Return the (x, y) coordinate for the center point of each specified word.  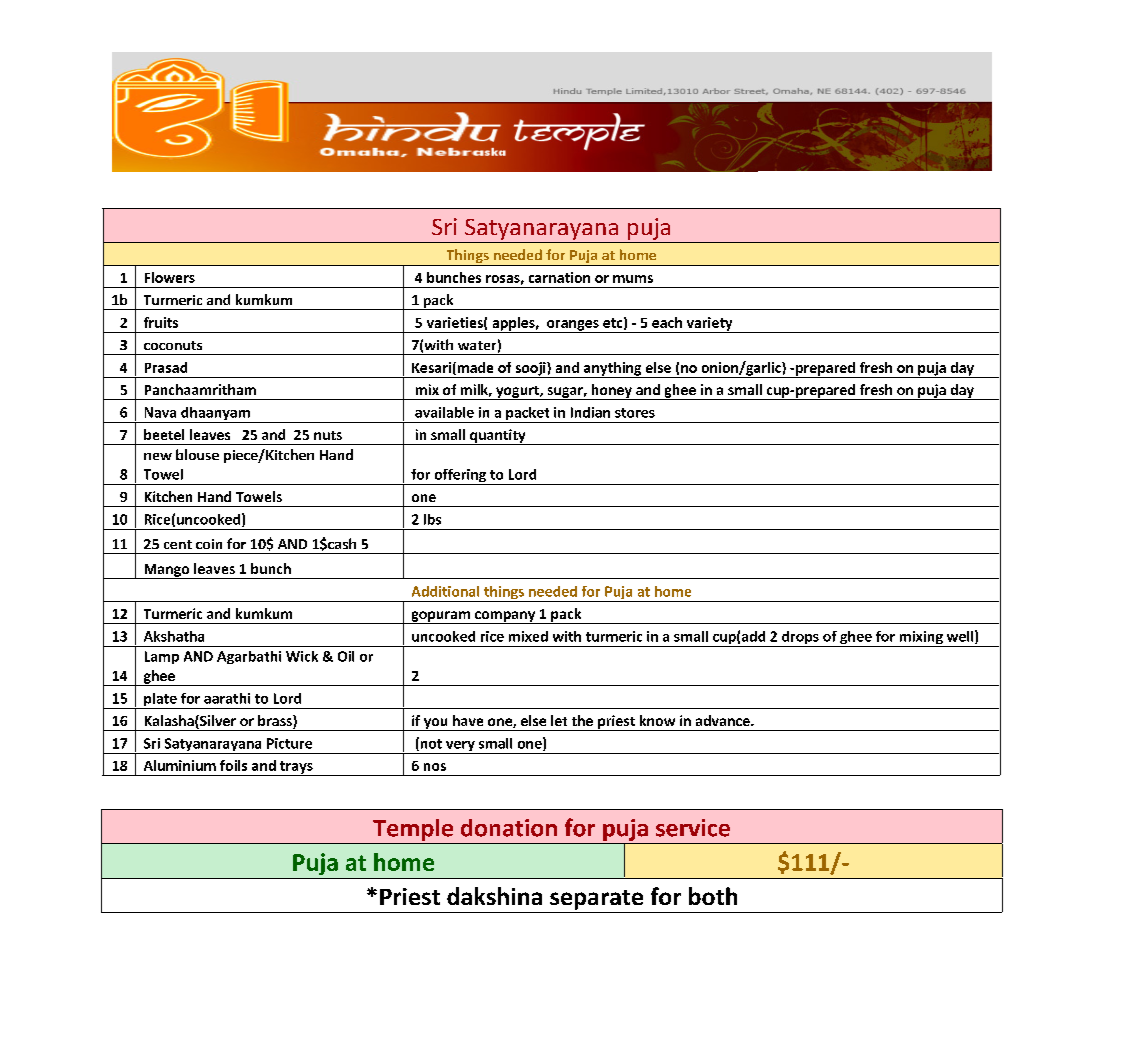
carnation (559, 277)
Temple (413, 830)
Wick (302, 656)
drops (800, 639)
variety (709, 325)
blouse (197, 454)
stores (635, 413)
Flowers (170, 277)
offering (460, 477)
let (559, 720)
